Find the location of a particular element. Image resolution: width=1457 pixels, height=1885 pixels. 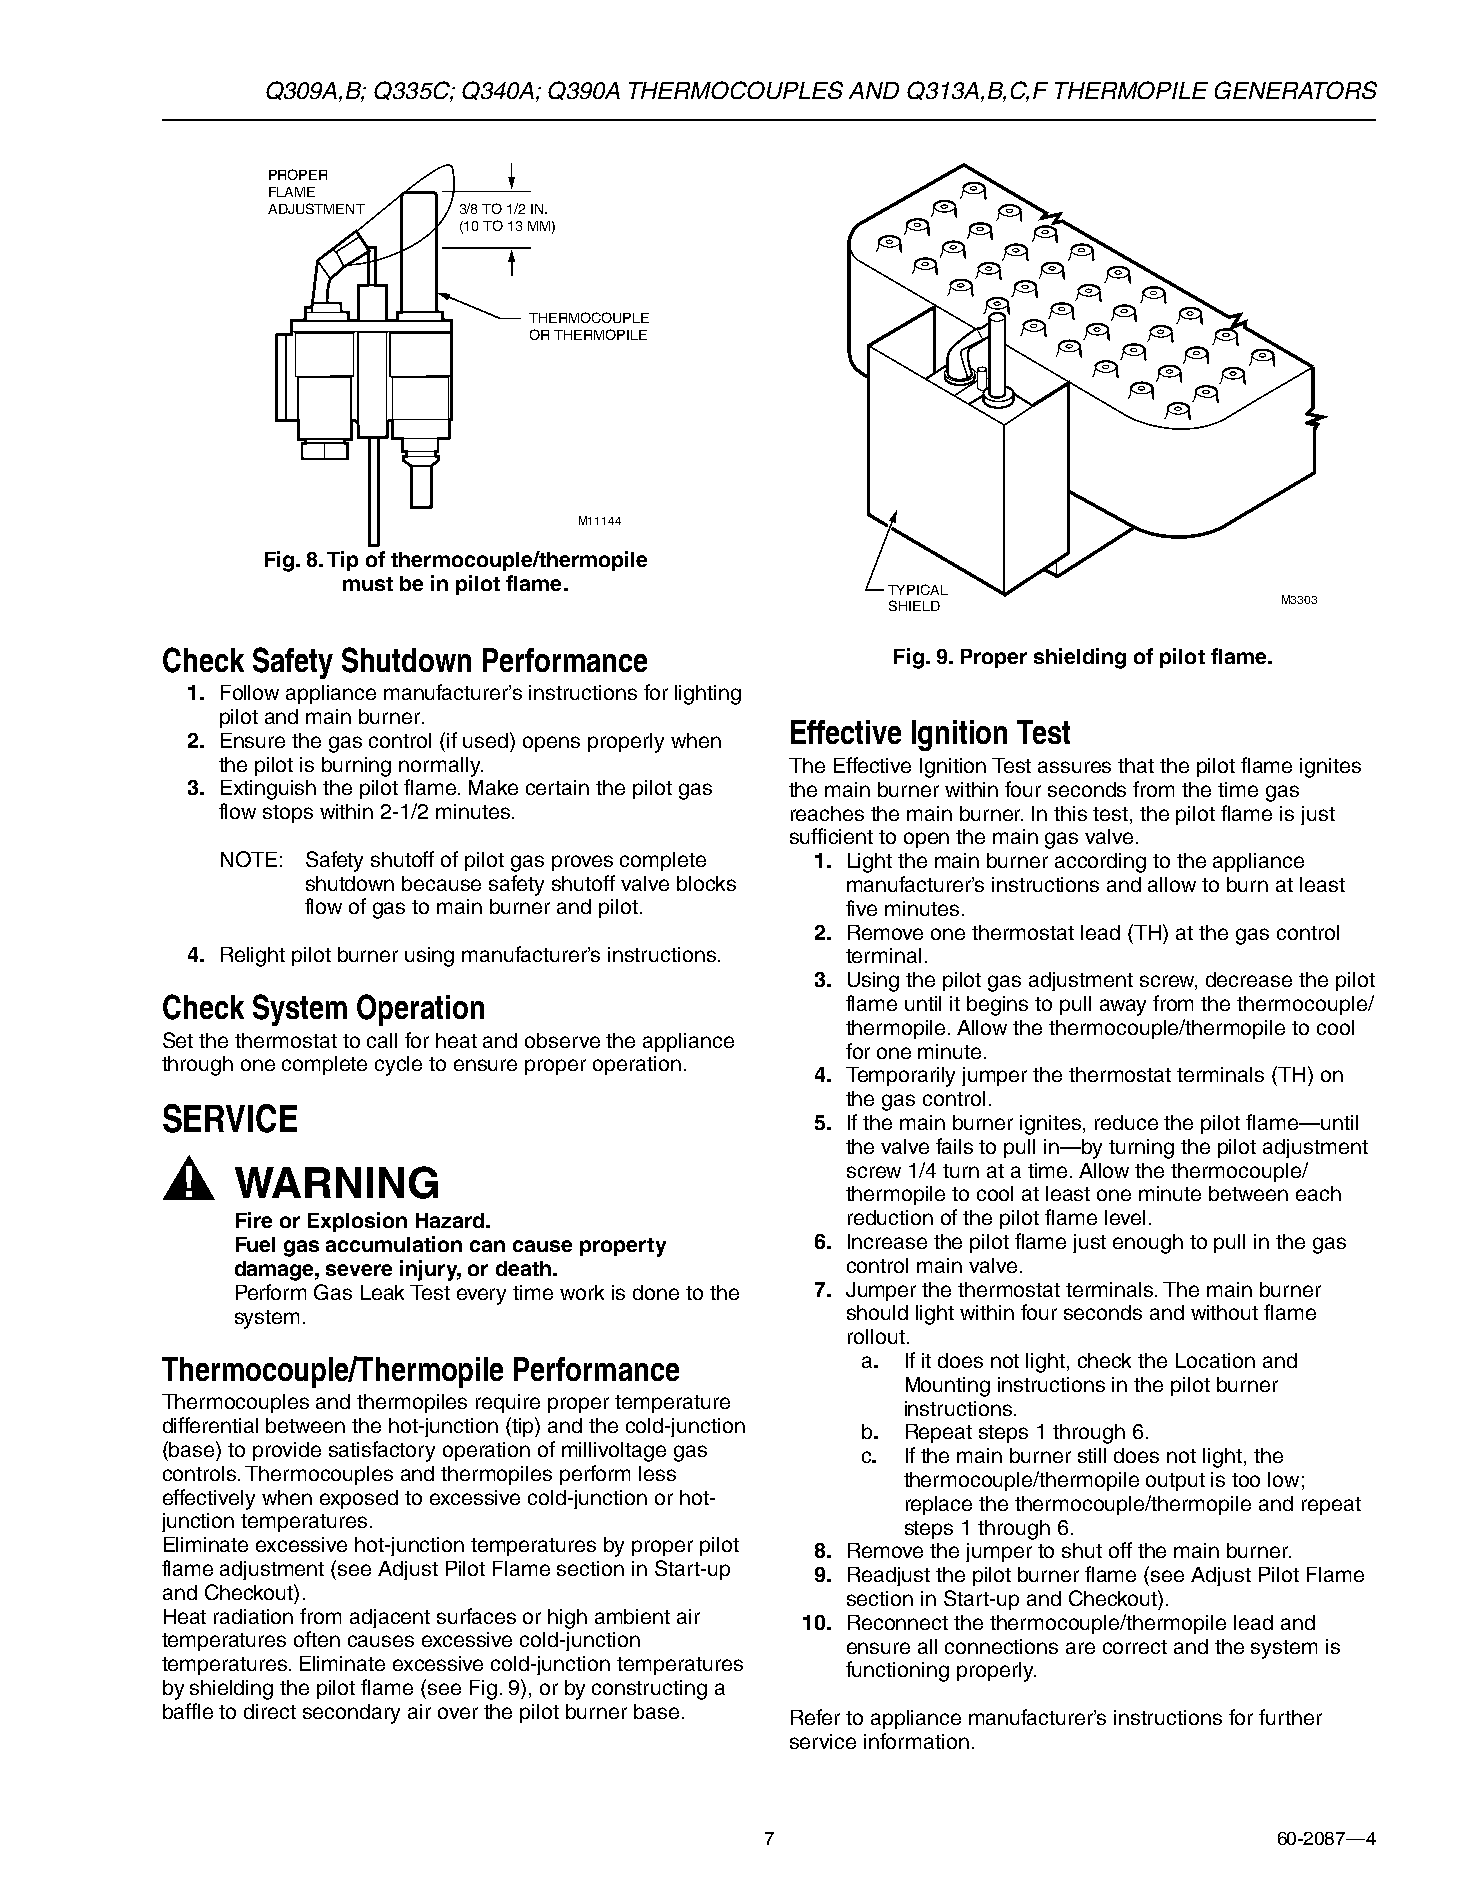

secondary is located at coordinates (351, 1714).
